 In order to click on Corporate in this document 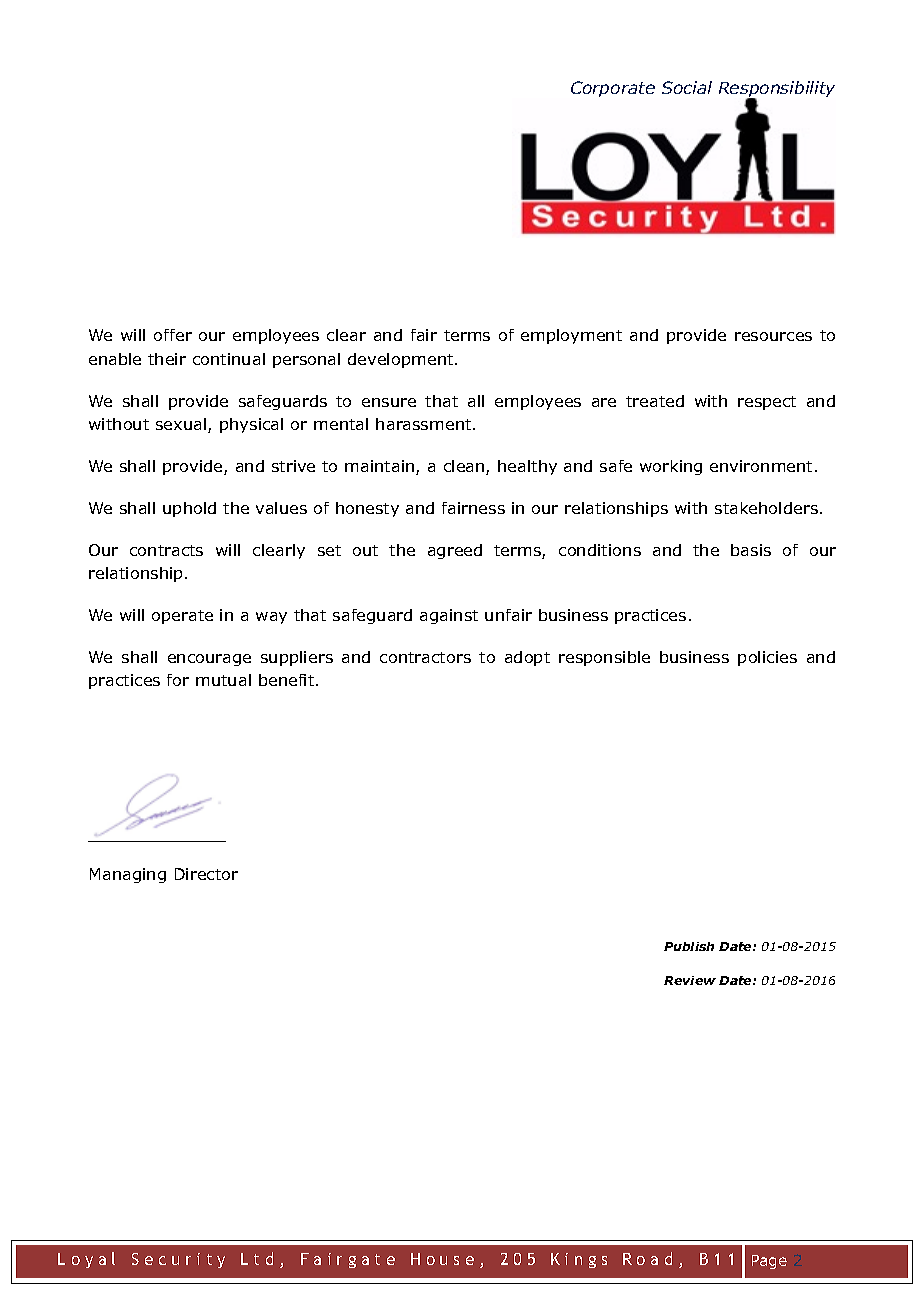, I will do `click(613, 89)`.
